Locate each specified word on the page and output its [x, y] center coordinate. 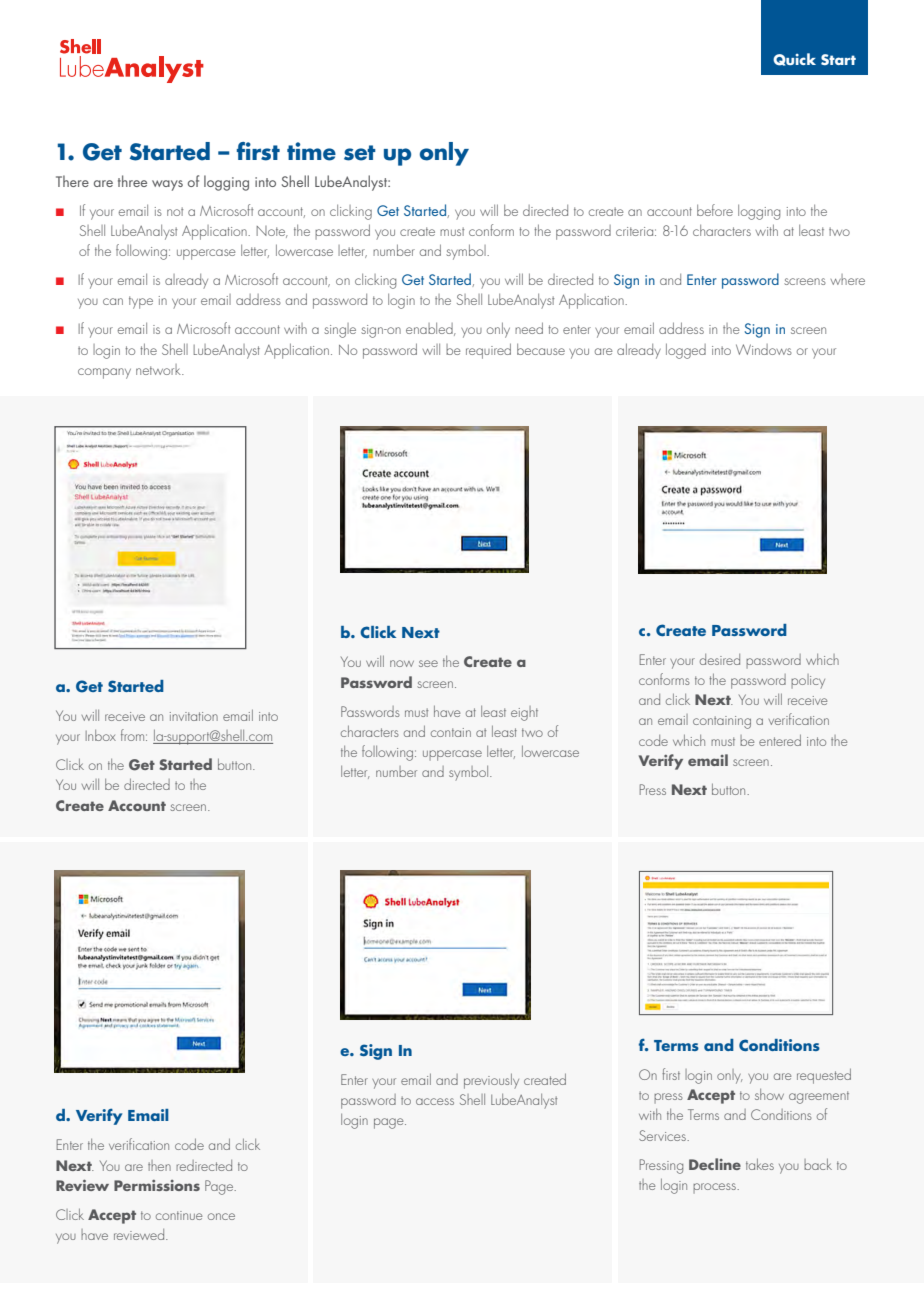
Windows [764, 349]
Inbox [101, 735]
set [360, 153]
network [159, 369]
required [488, 351]
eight [524, 713]
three [132, 181]
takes [760, 1164]
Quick [794, 59]
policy [808, 681]
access [435, 1101]
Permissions [157, 1185]
